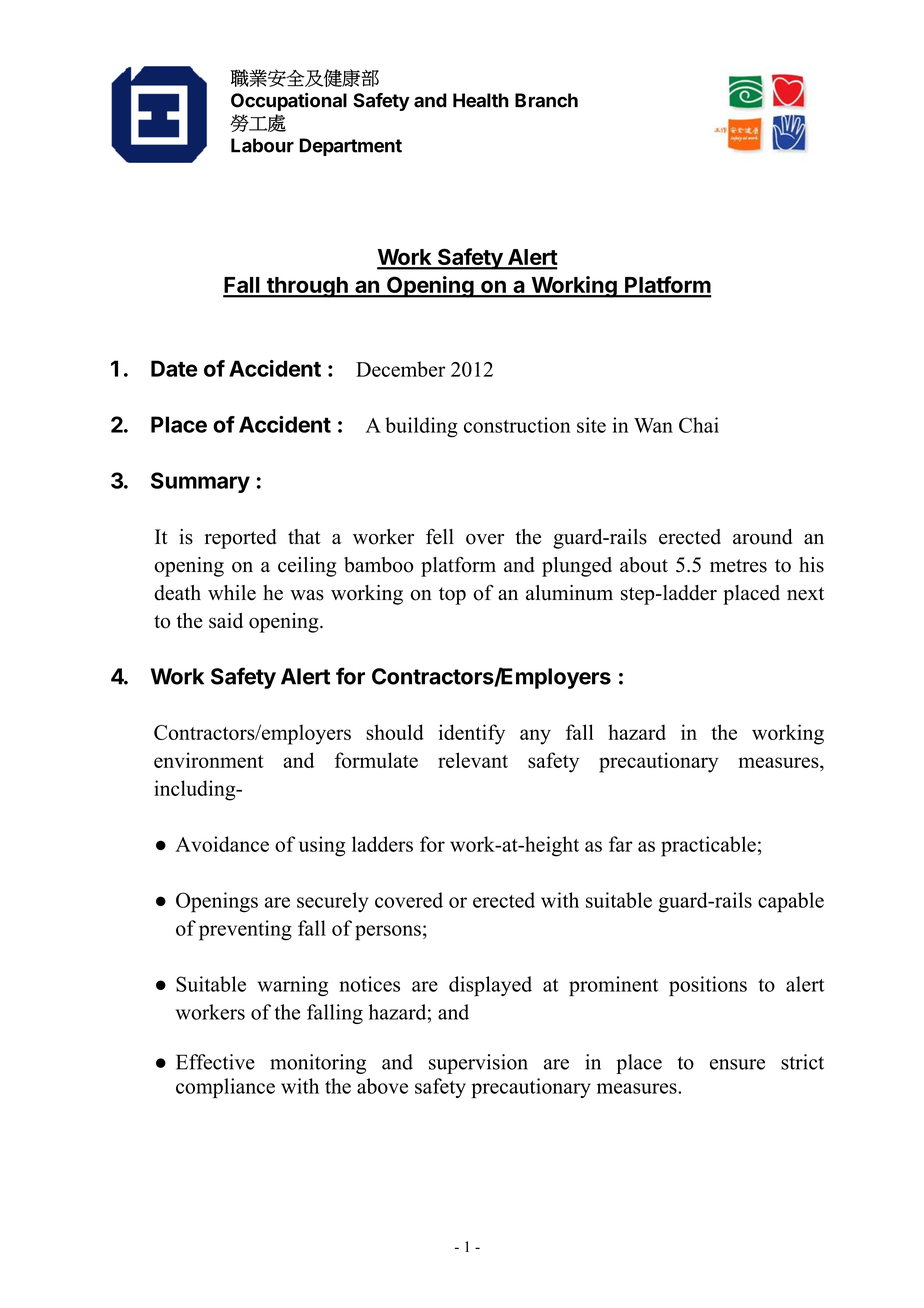 Image resolution: width=924 pixels, height=1308 pixels. What do you see at coordinates (478, 1064) in the page?
I see `supervision` at bounding box center [478, 1064].
